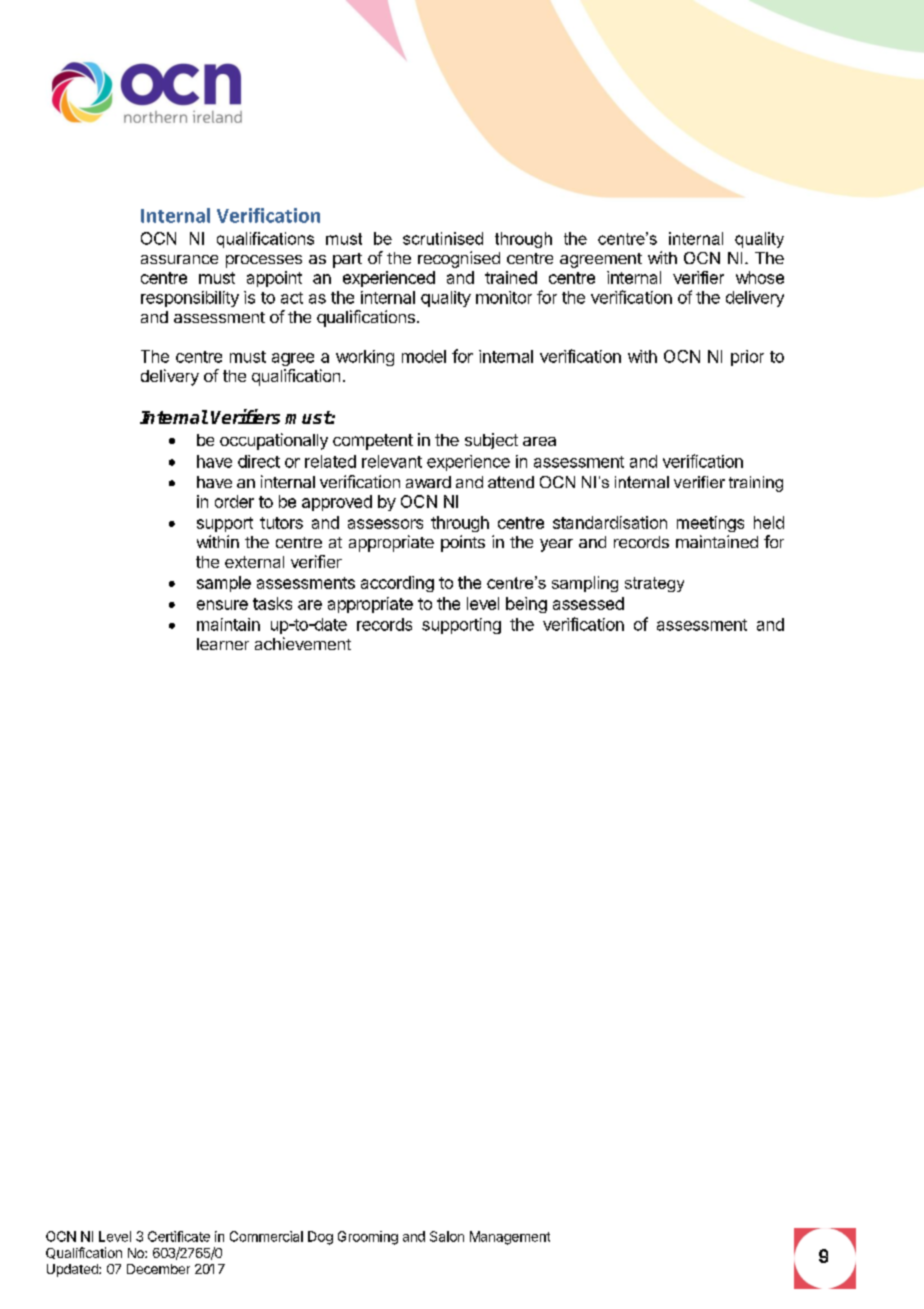  What do you see at coordinates (510, 1238) in the screenshot?
I see `Management` at bounding box center [510, 1238].
